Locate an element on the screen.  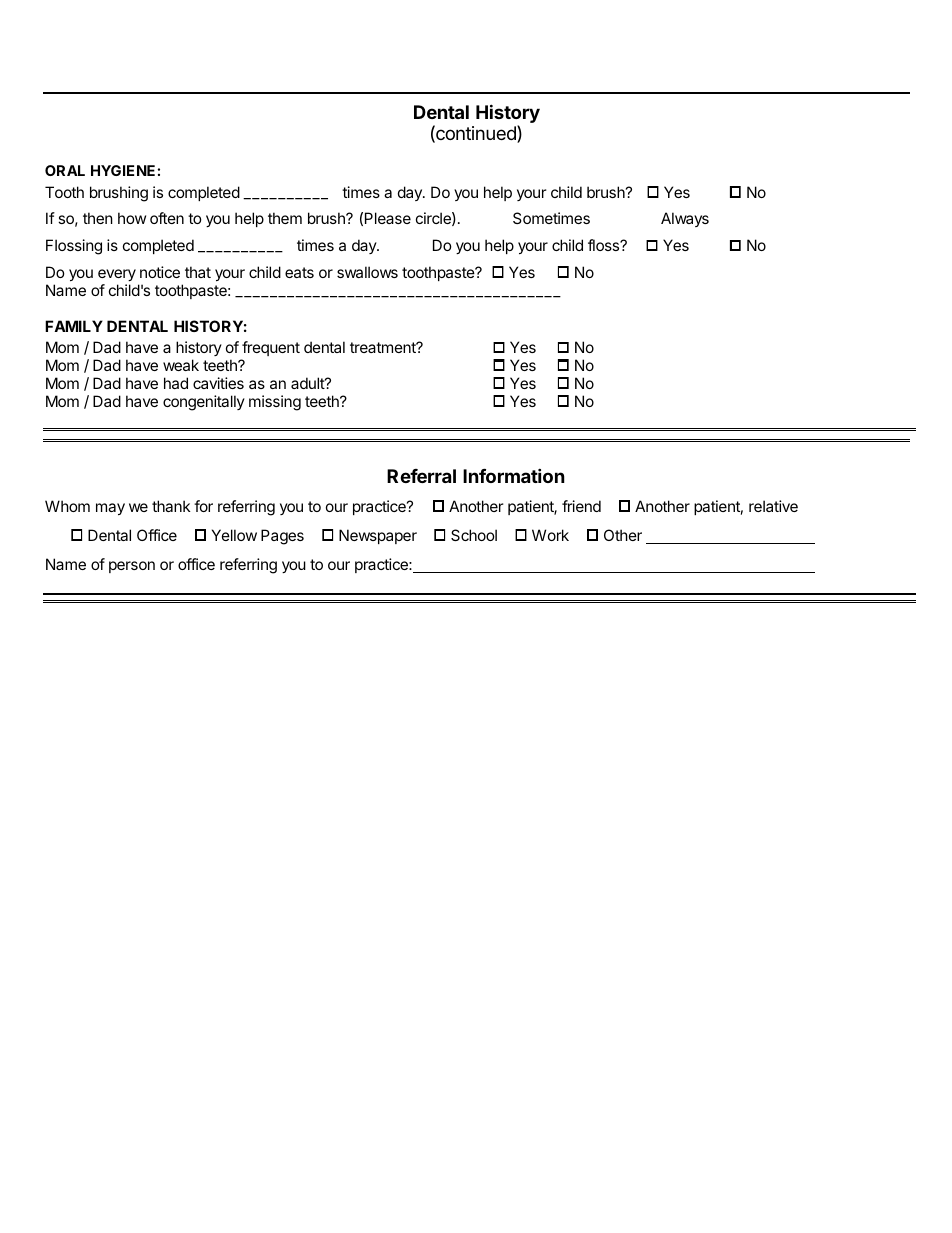
swallows is located at coordinates (367, 272).
